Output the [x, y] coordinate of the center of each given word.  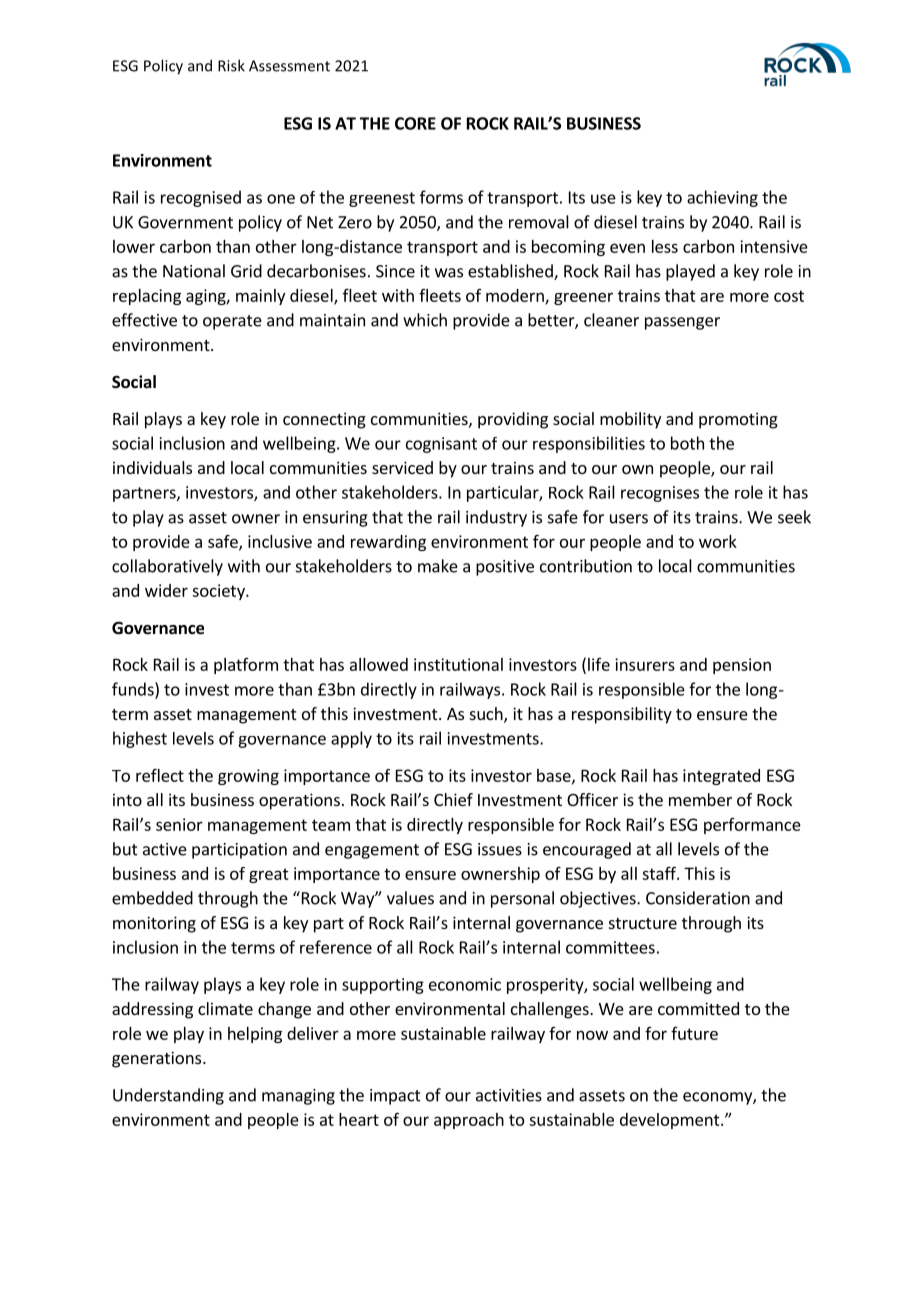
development [671, 1121]
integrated [721, 777]
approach [469, 1121]
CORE [415, 123]
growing [248, 777]
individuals [152, 467]
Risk [231, 65]
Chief [453, 799]
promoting [738, 420]
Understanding [168, 1096]
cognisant [441, 445]
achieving [722, 198]
